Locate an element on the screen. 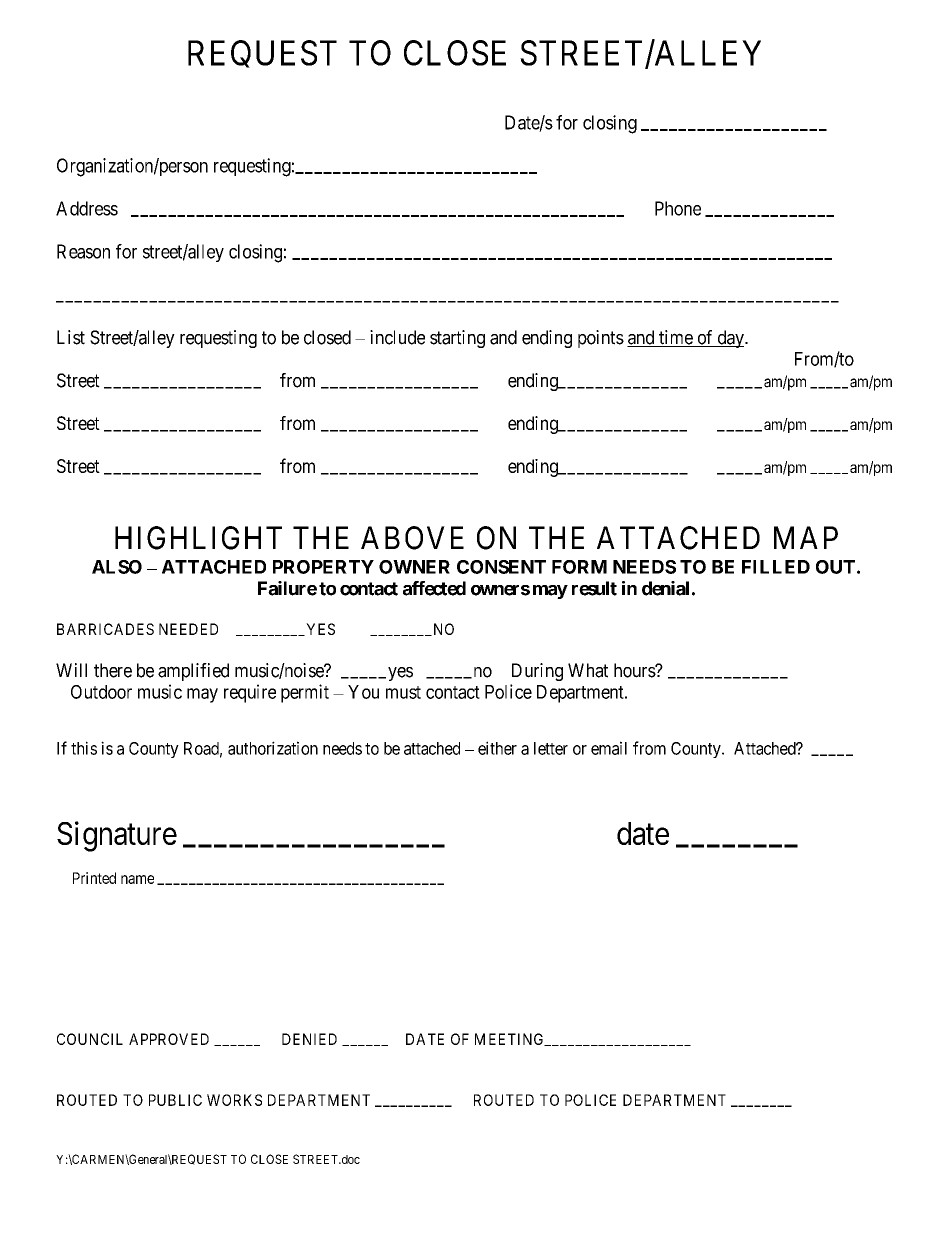 The width and height of the screenshot is (952, 1233). Reason is located at coordinates (83, 251).
